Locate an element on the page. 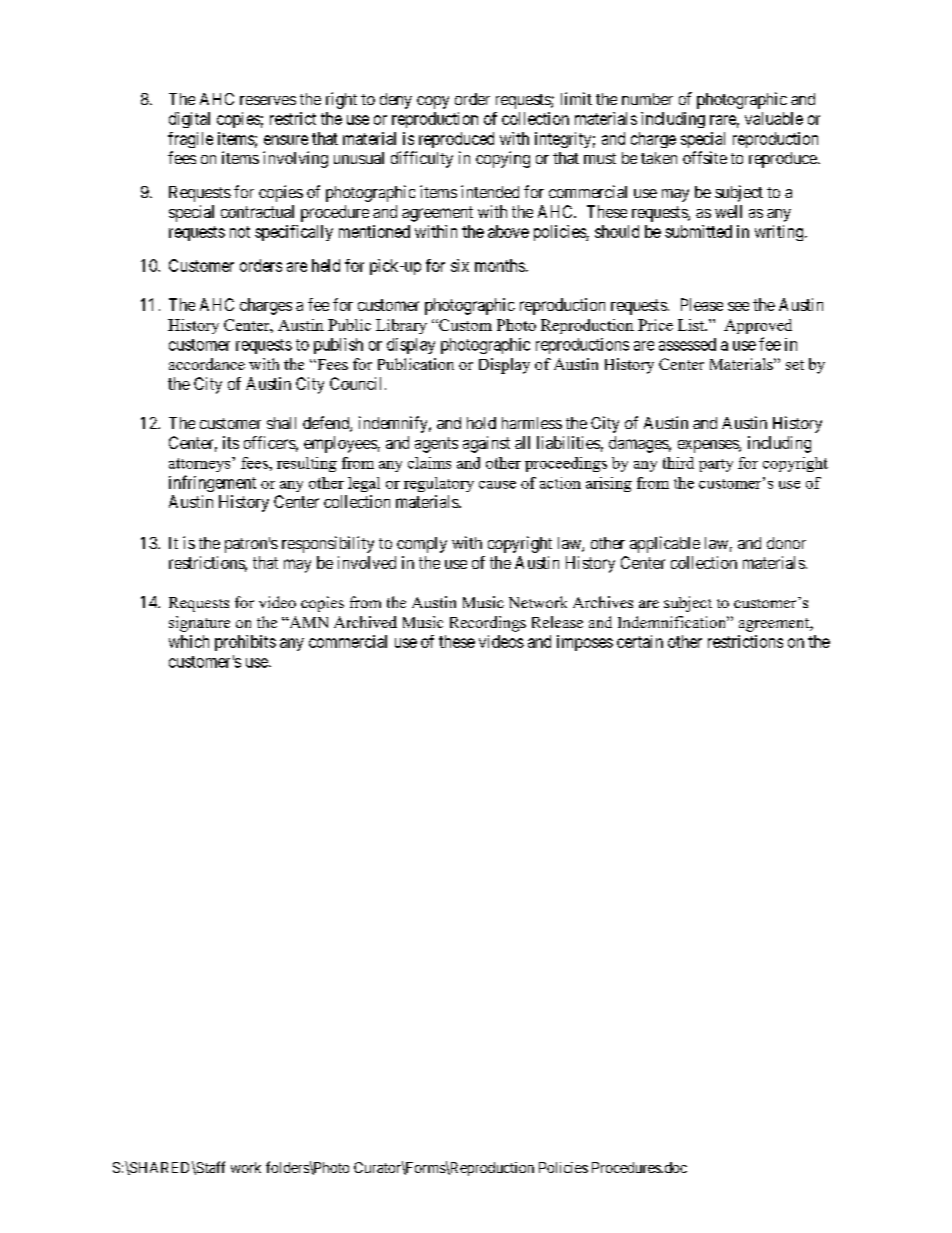  valuable is located at coordinates (774, 118).
